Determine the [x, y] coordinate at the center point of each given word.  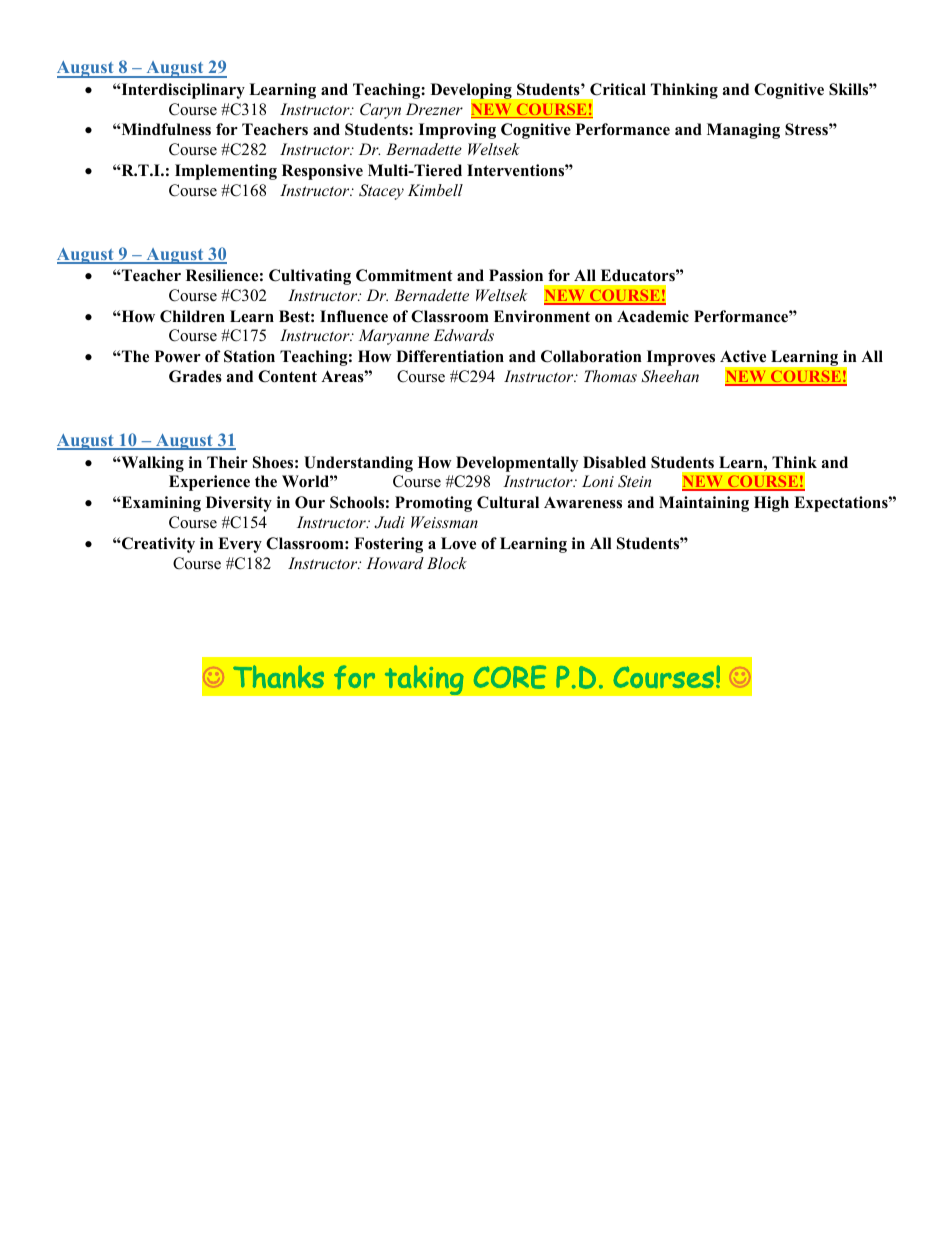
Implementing [226, 172]
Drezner [434, 109]
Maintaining [704, 504]
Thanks [278, 676]
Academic [653, 316]
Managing [743, 131]
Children [192, 316]
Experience [209, 483]
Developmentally [517, 464]
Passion [516, 275]
